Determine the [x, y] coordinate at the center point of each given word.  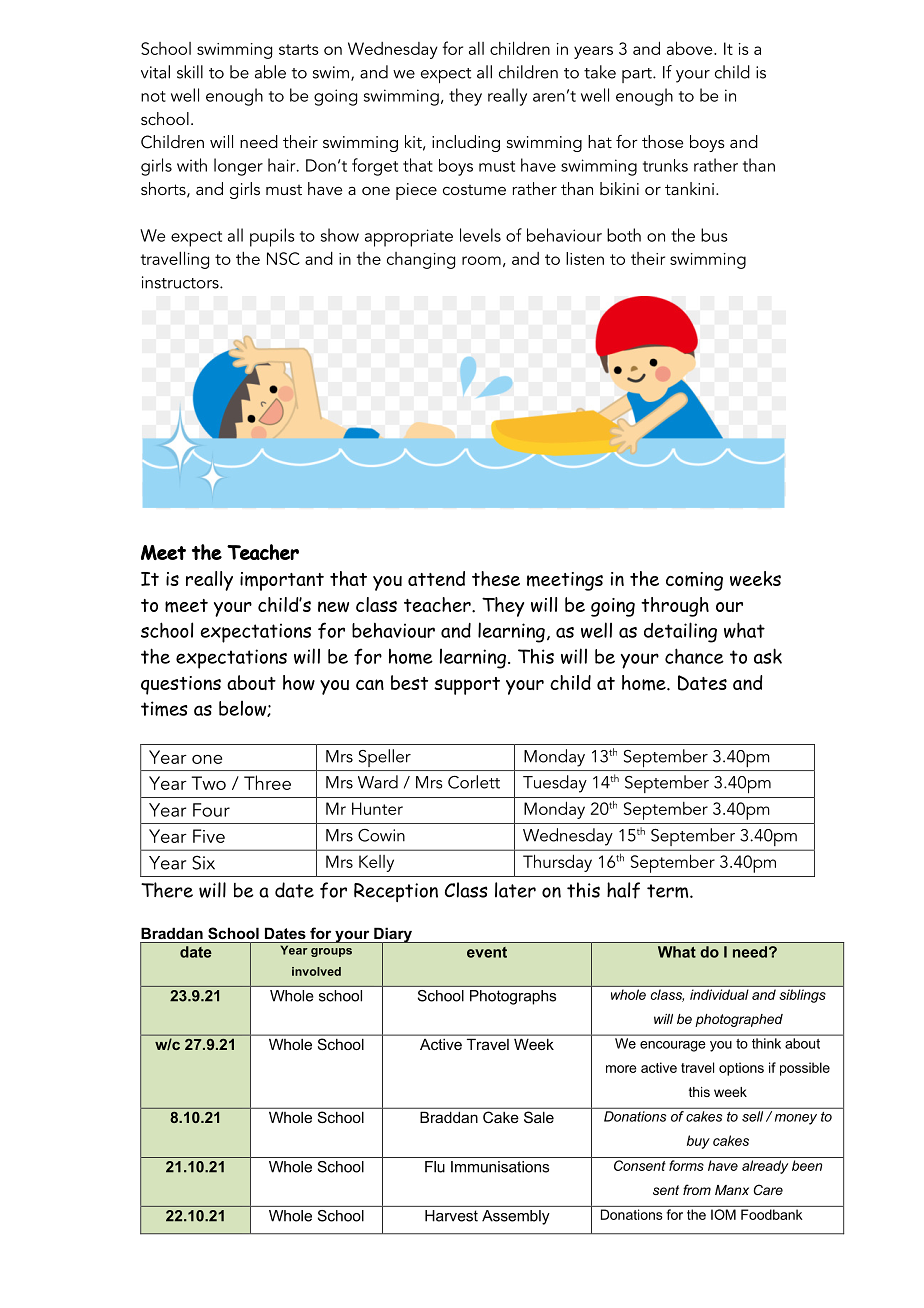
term [669, 891]
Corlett [474, 782]
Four [211, 810]
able [270, 72]
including [466, 143]
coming [694, 581]
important [282, 581]
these [496, 578]
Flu [435, 1167]
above [691, 48]
